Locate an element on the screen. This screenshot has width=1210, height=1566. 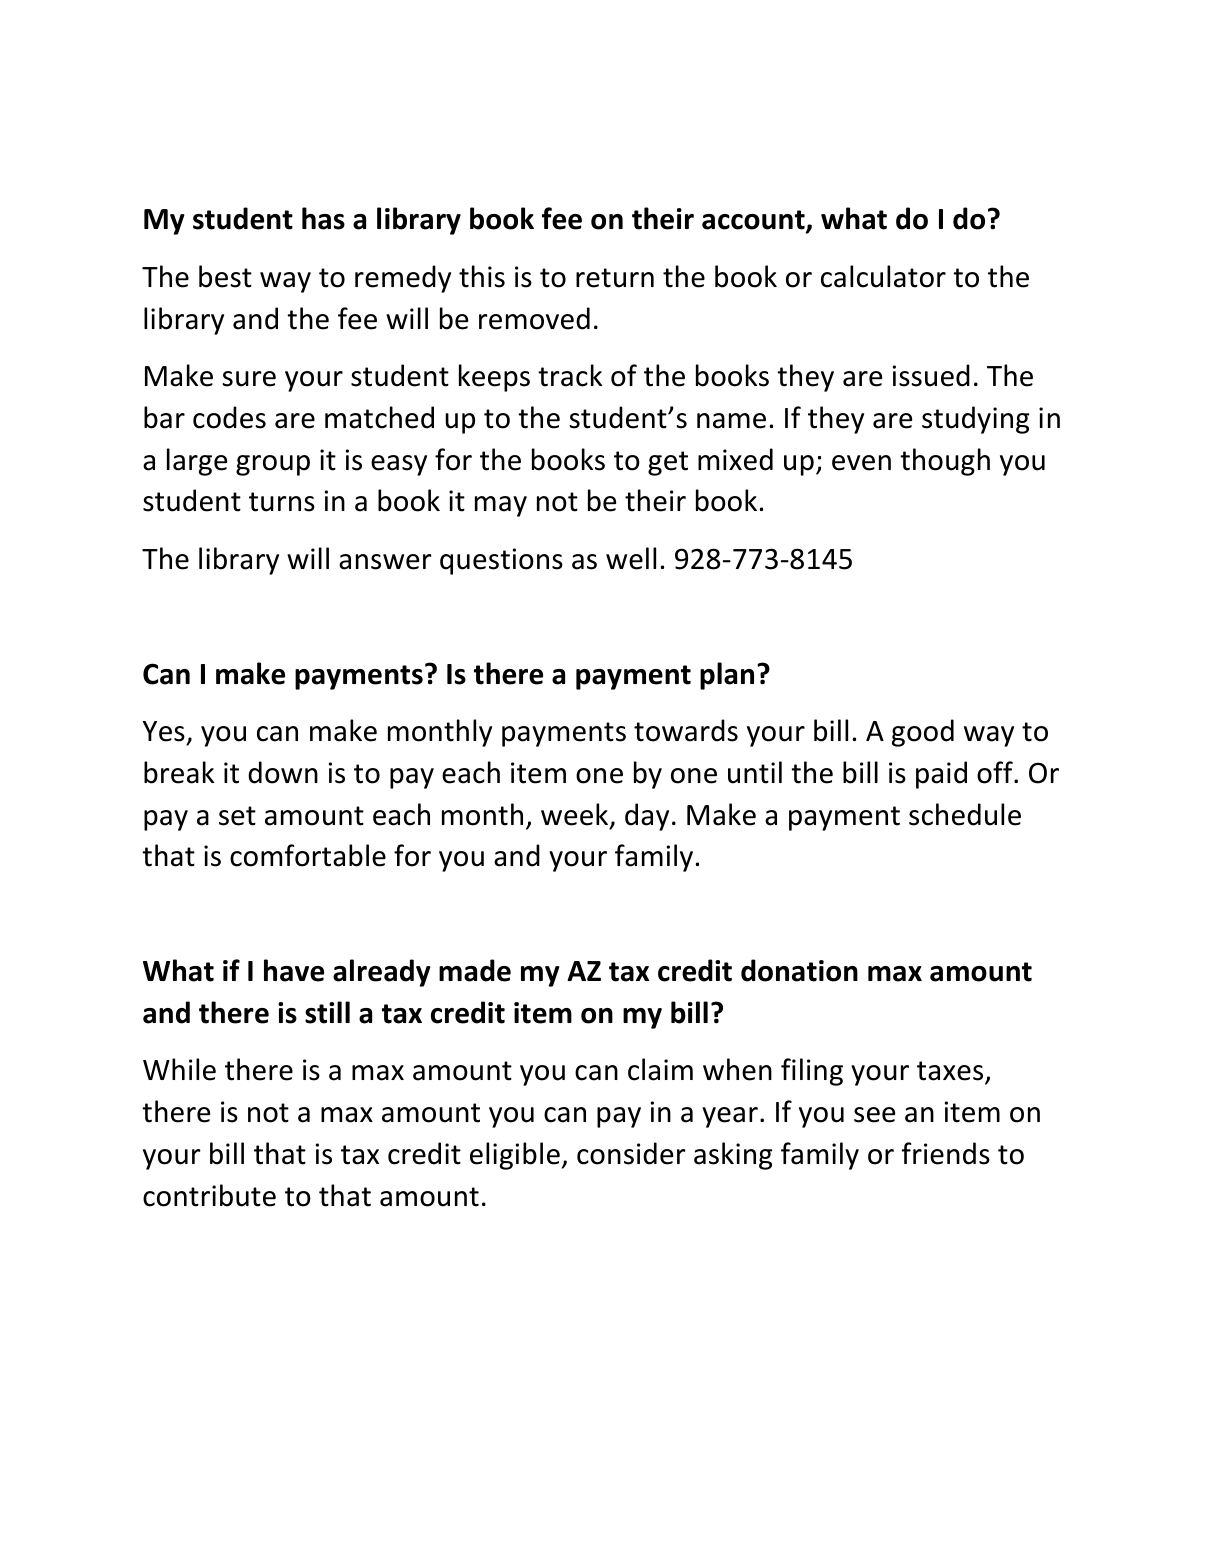
week is located at coordinates (576, 815).
